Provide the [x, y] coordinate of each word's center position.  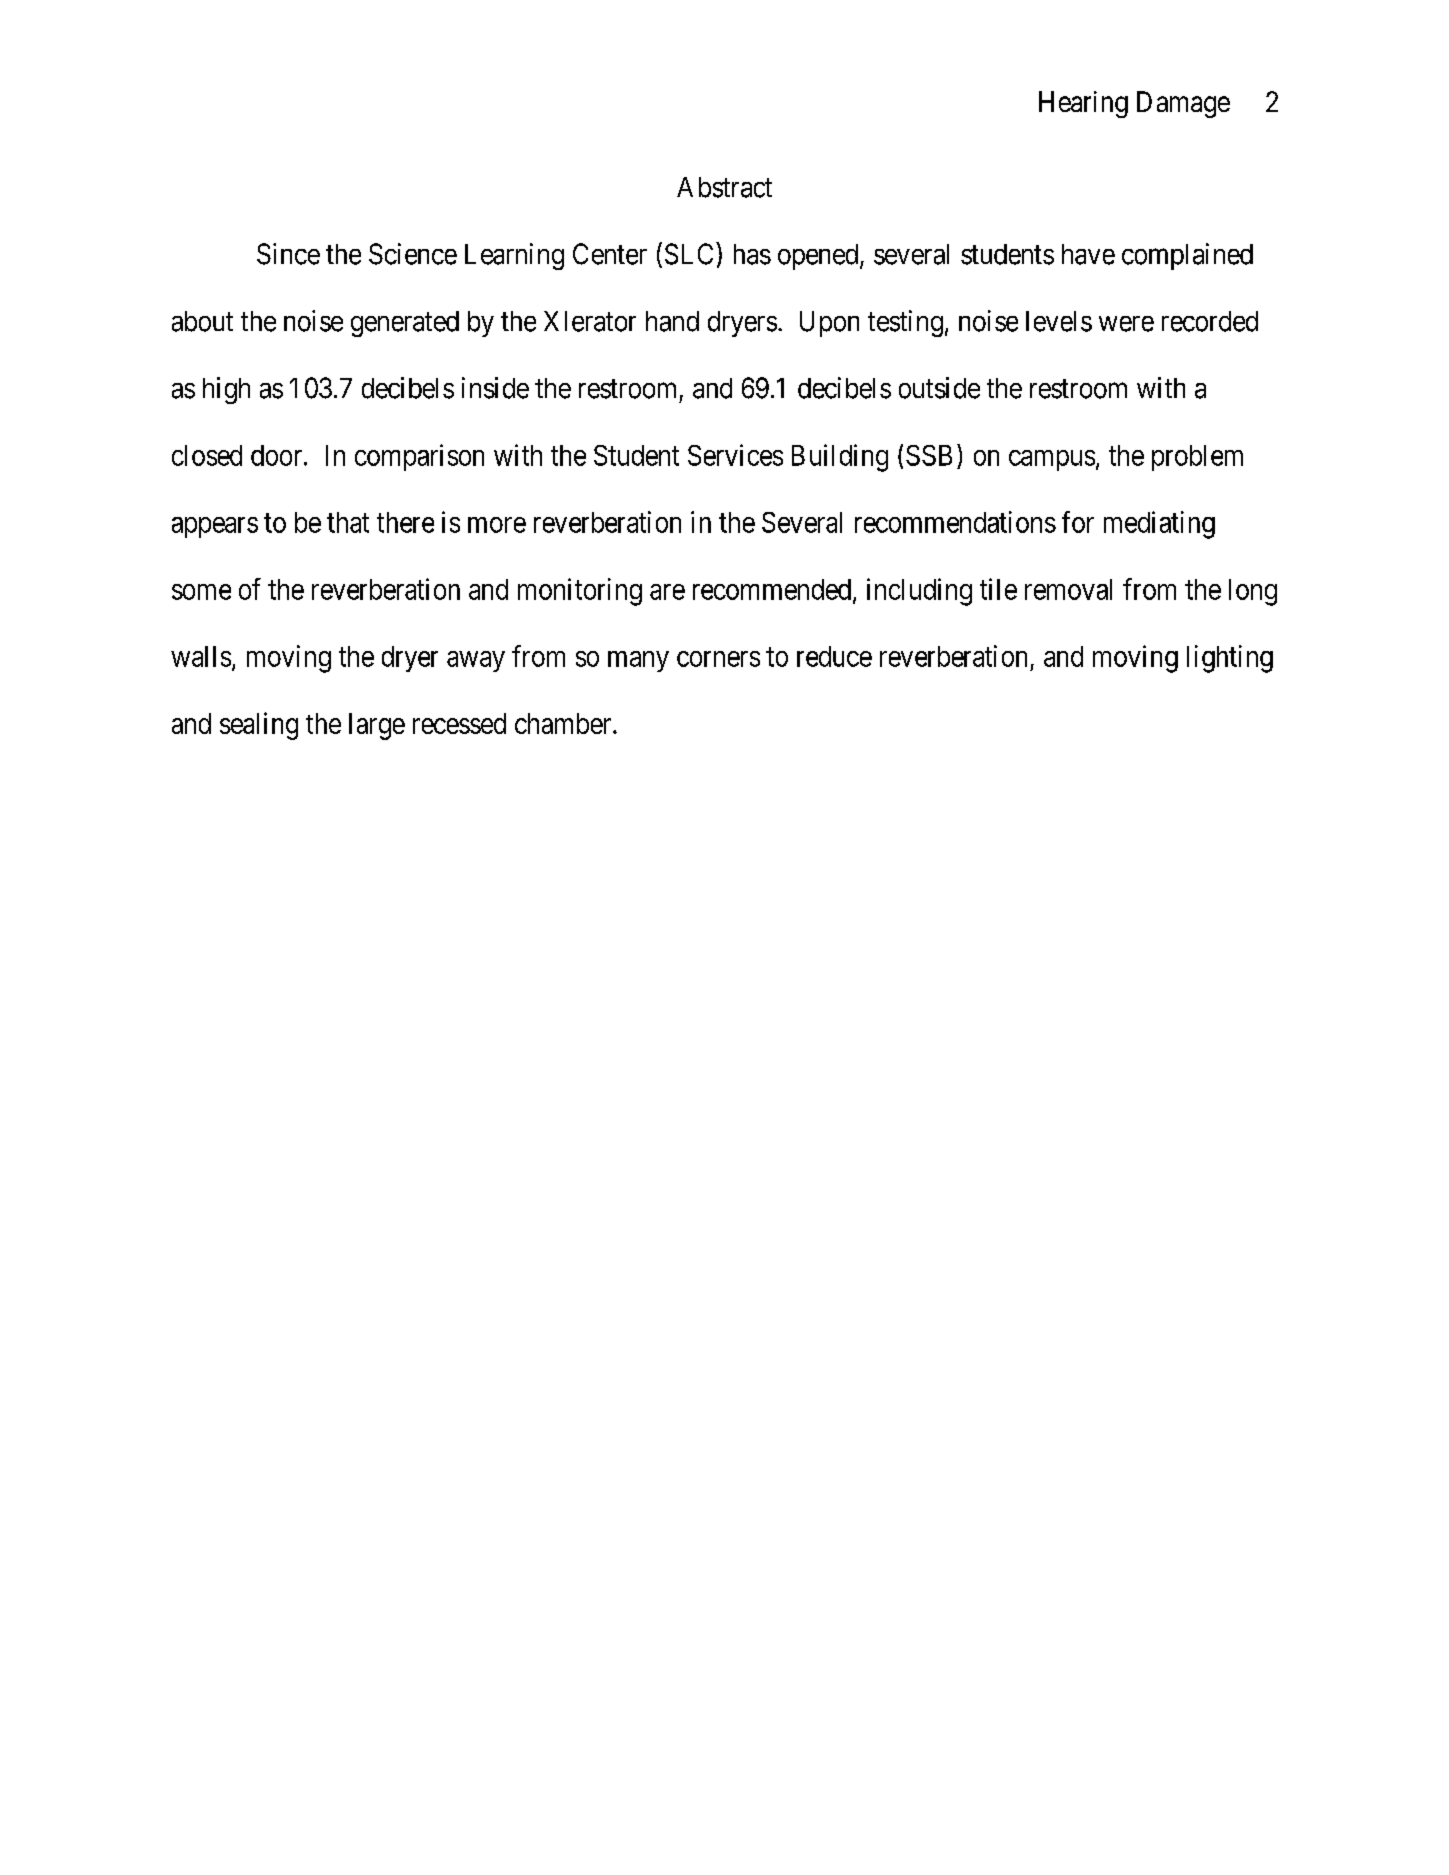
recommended [772, 589]
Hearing [1083, 104]
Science [413, 254]
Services [735, 455]
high [226, 390]
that [348, 522]
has [752, 254]
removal [1068, 589]
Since [288, 254]
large [377, 726]
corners [718, 659]
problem [1197, 458]
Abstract [724, 187]
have [1088, 254]
